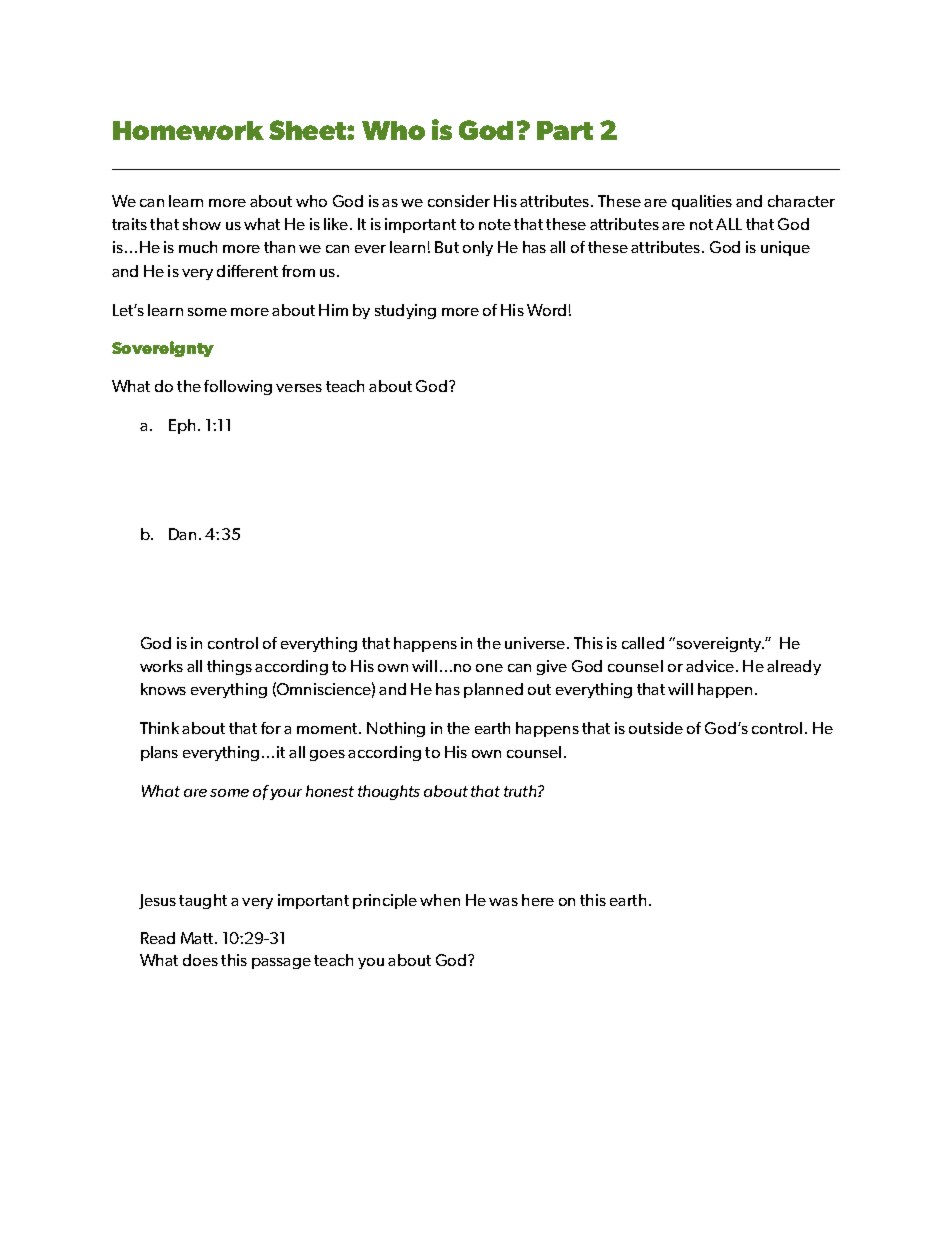 The width and height of the screenshot is (952, 1233). Describe the element at coordinates (182, 534) in the screenshot. I see `Dan` at that location.
